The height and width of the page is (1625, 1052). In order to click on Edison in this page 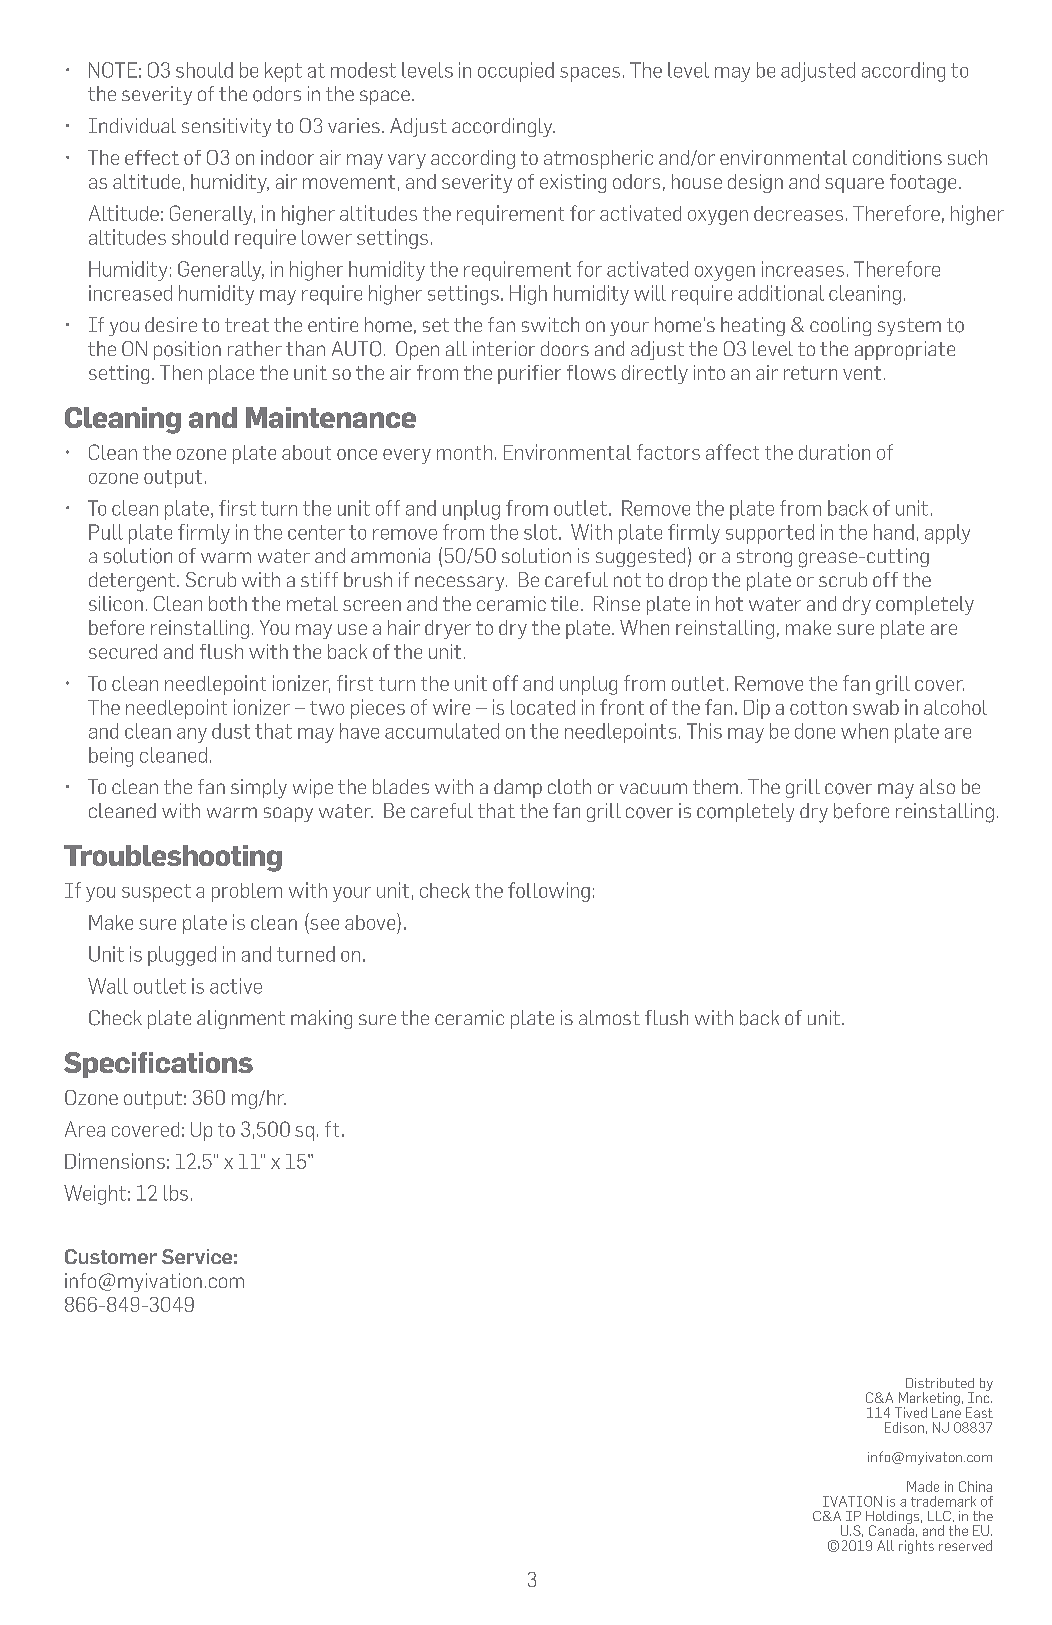, I will do `click(904, 1427)`.
